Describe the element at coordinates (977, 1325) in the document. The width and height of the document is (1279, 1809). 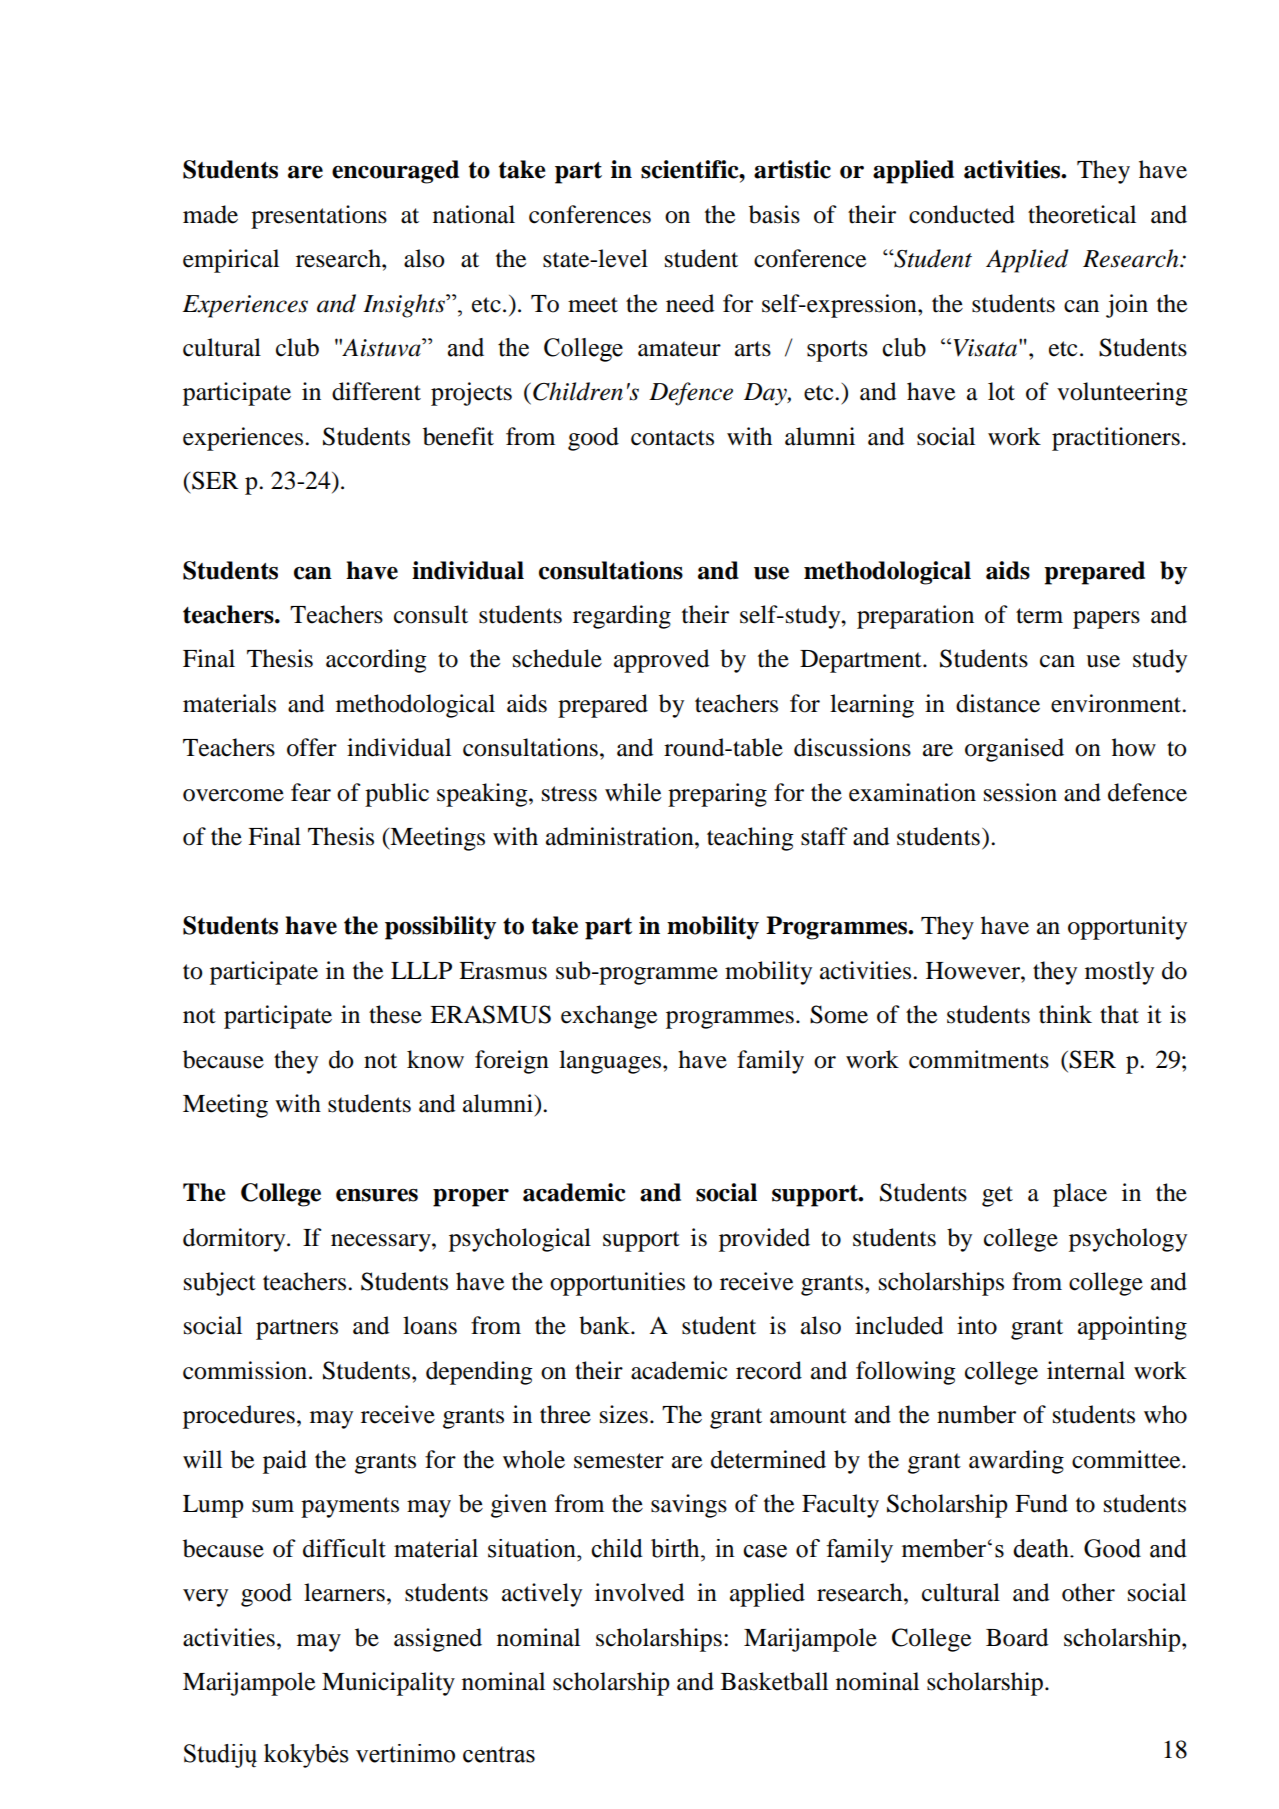
I see `into` at that location.
